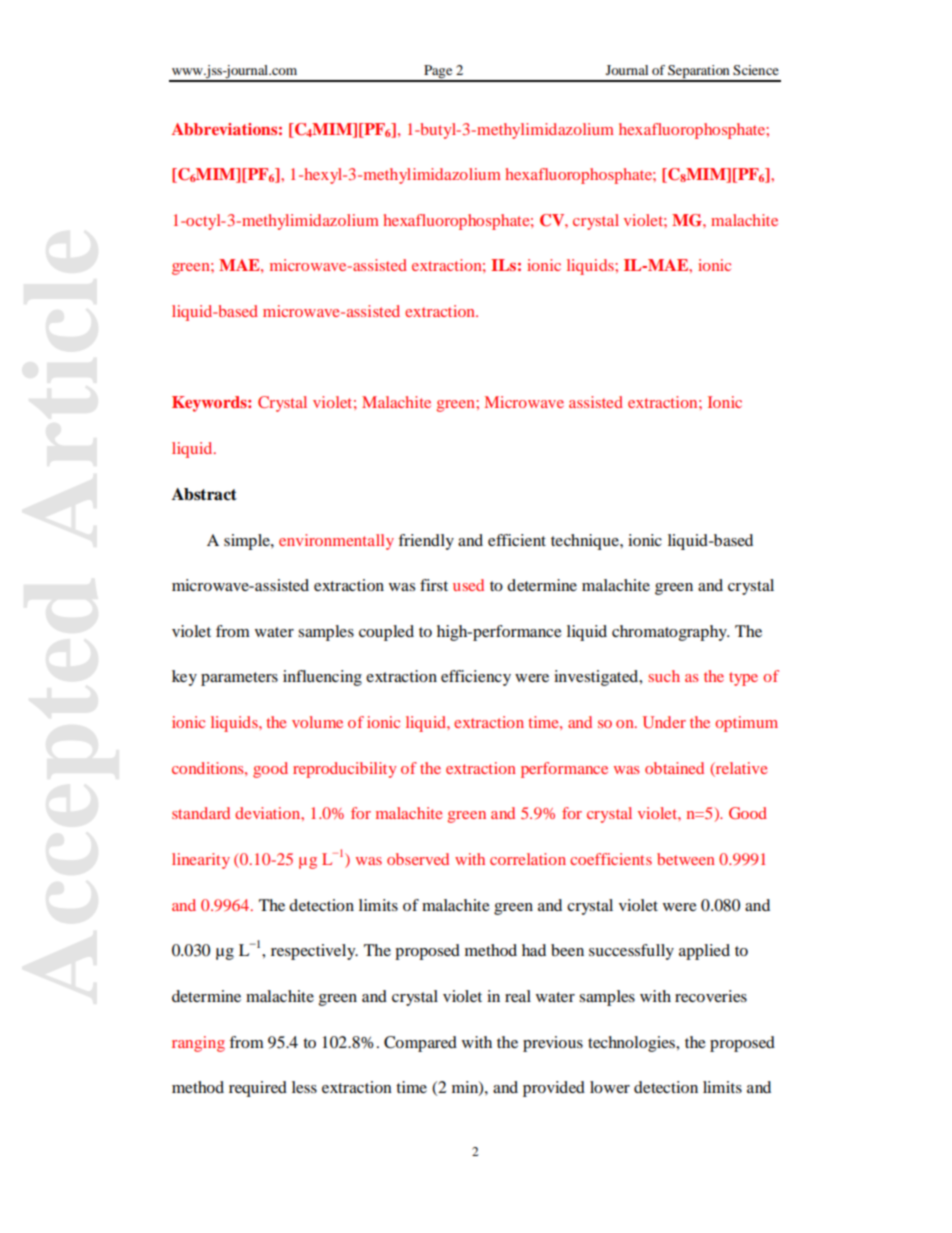  Describe the element at coordinates (632, 1044) in the image. I see `technologies` at that location.
